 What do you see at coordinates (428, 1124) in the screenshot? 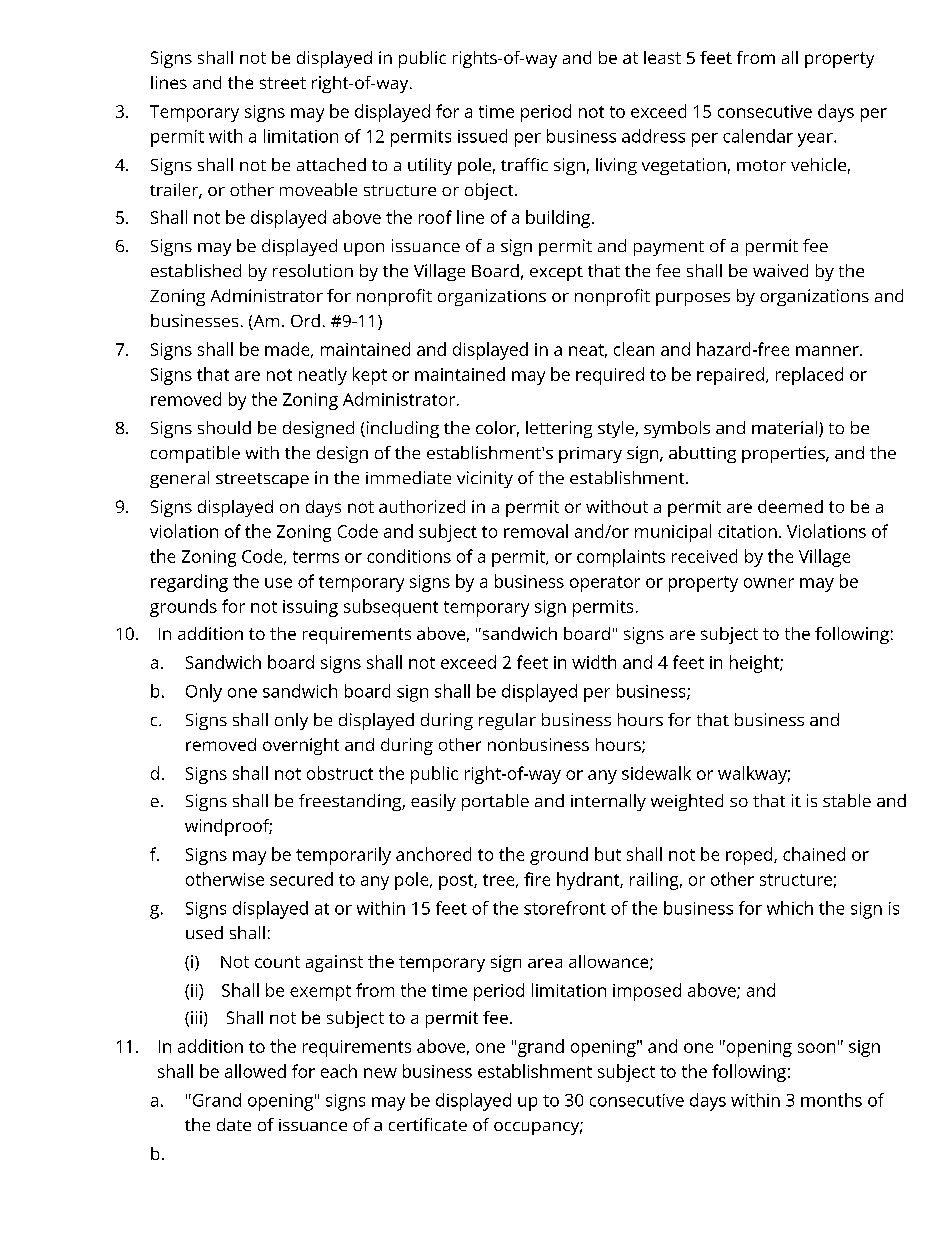
I see `certificate` at bounding box center [428, 1124].
